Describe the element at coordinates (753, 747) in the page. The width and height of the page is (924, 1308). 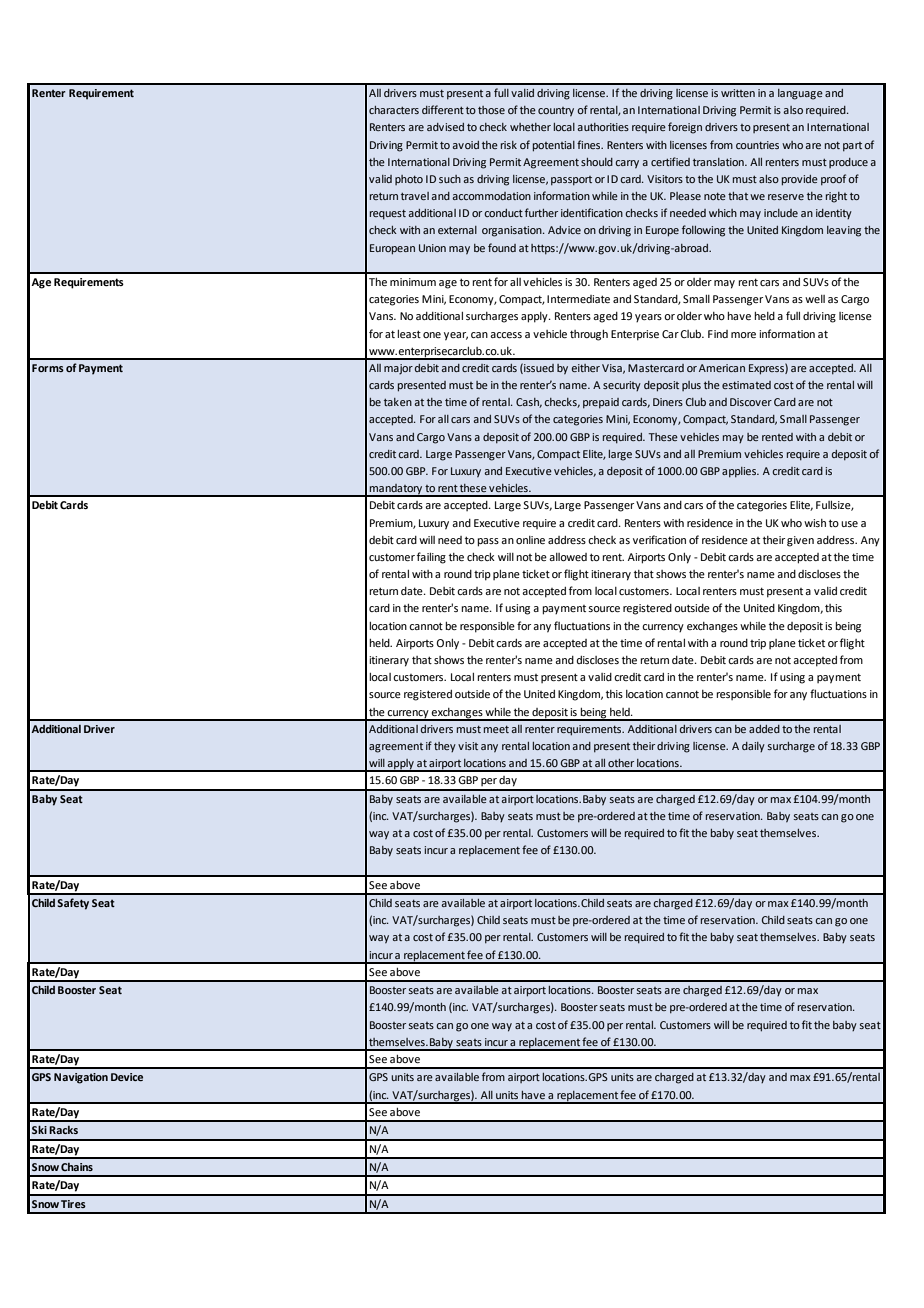
I see `daily` at that location.
